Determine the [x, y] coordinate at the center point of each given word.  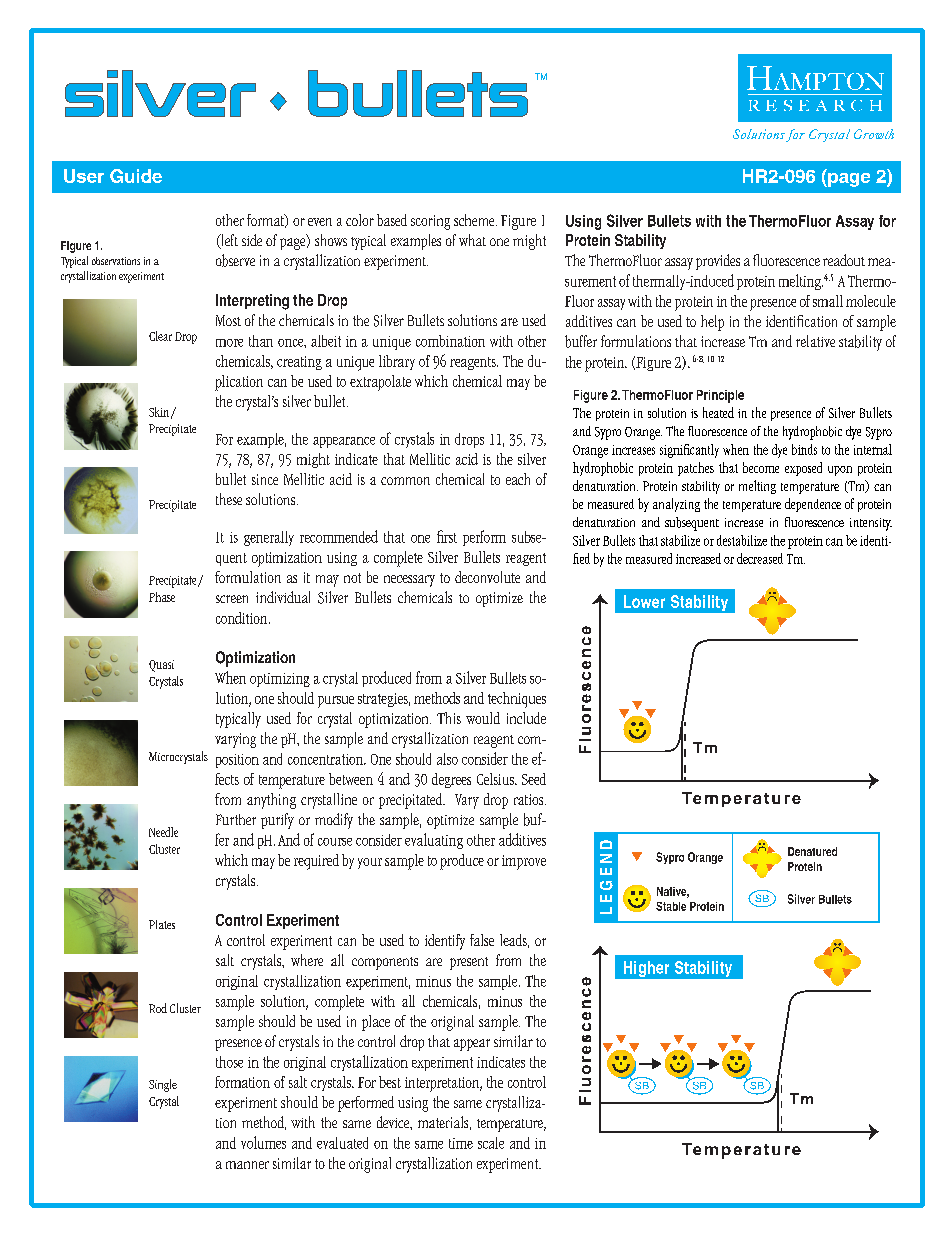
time [461, 1143]
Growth [874, 134]
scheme [475, 220]
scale [491, 1143]
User [84, 176]
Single [163, 1085]
